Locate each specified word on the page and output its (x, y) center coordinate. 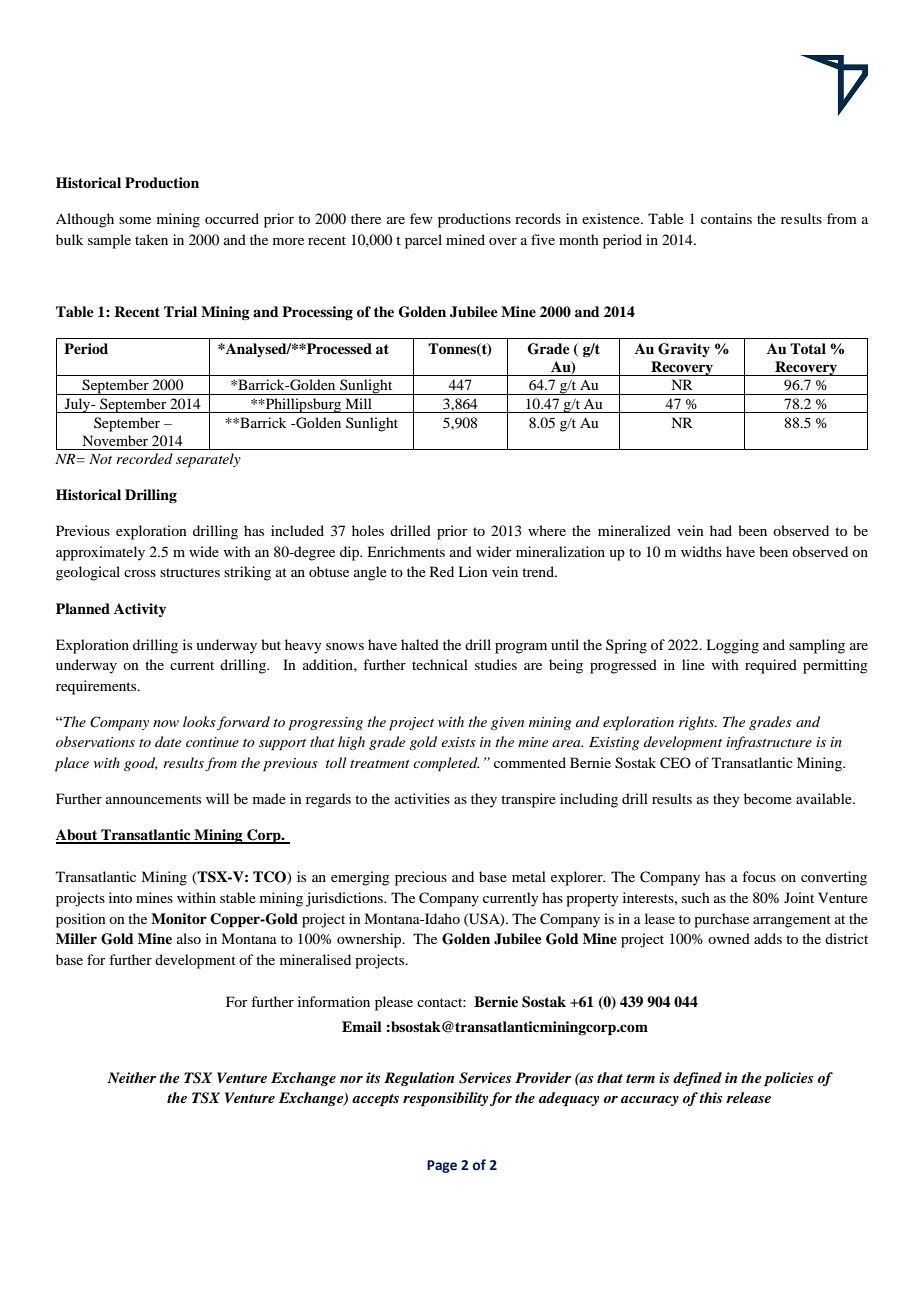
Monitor (179, 918)
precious (421, 878)
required (771, 666)
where (547, 530)
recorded (144, 458)
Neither (131, 1077)
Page (442, 1166)
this (710, 1097)
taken (151, 239)
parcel (423, 241)
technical (440, 664)
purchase (721, 920)
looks (199, 721)
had (721, 530)
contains (726, 218)
